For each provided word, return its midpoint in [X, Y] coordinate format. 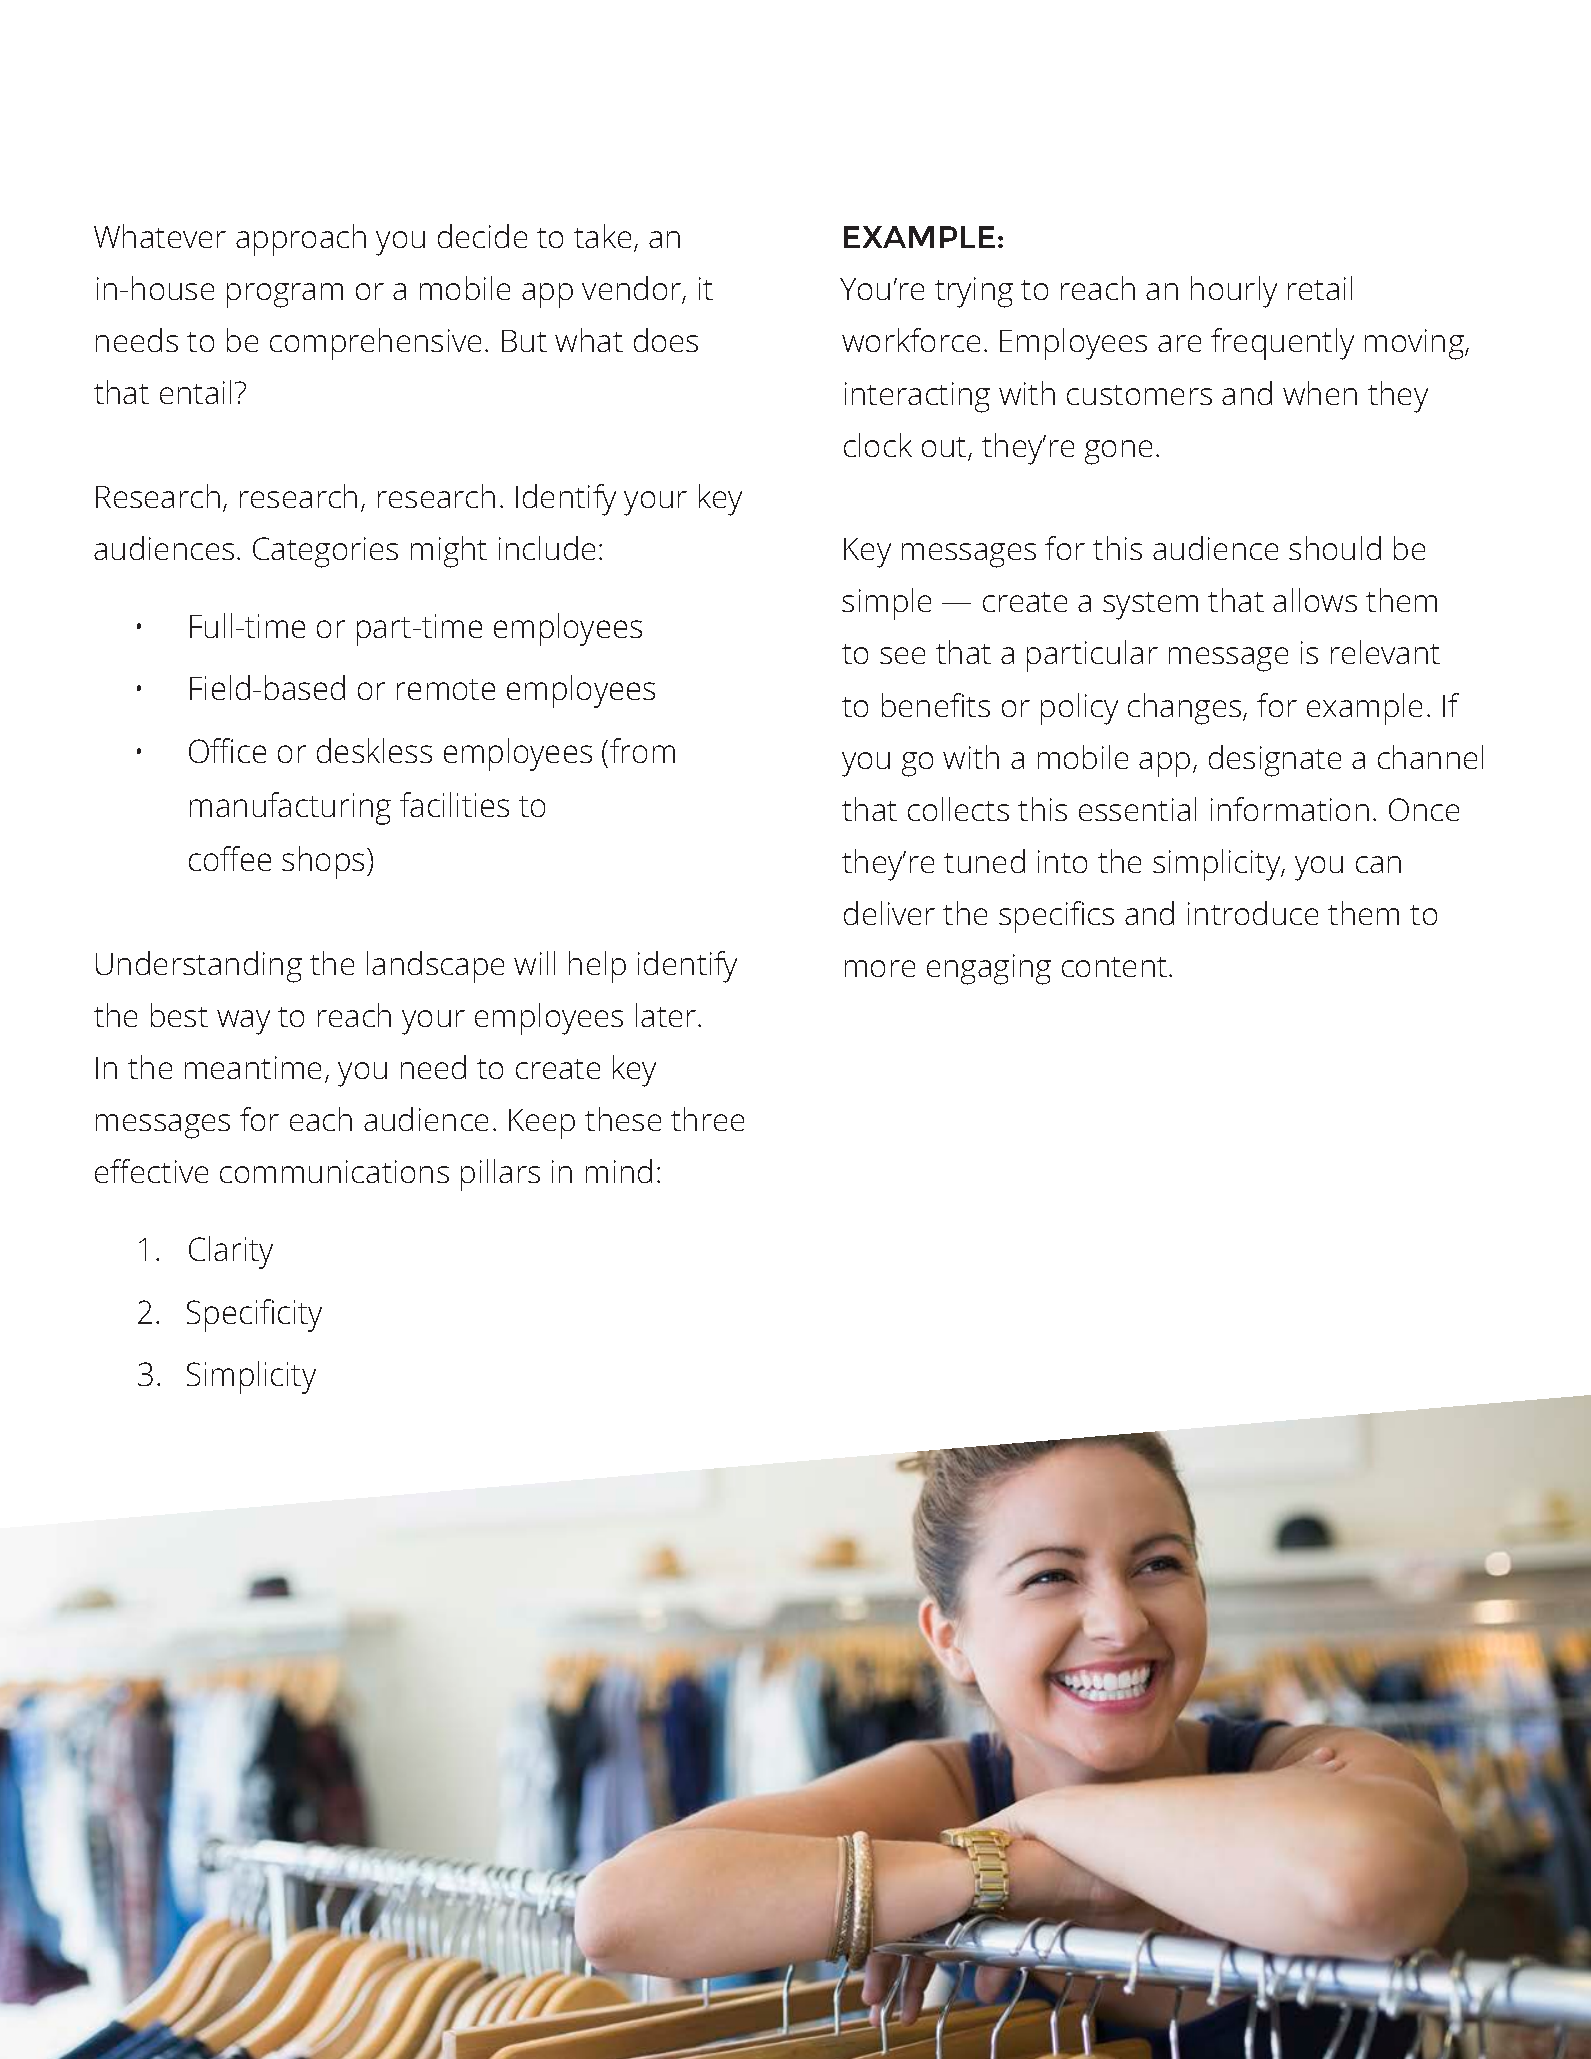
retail [1320, 288]
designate [1275, 761]
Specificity [254, 1315]
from [642, 750]
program [285, 295]
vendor [632, 289]
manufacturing [290, 808]
